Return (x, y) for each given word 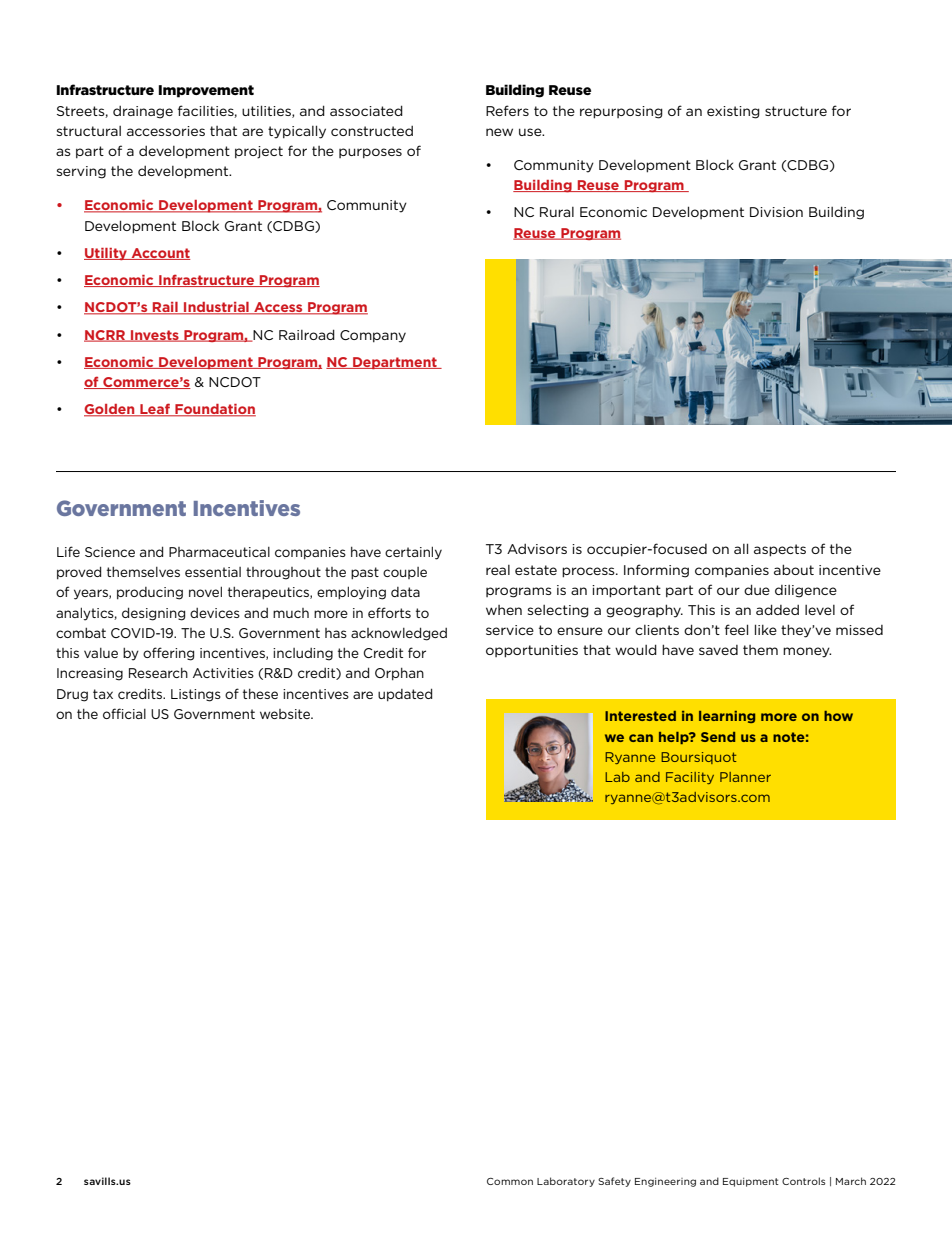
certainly (413, 553)
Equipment (751, 1182)
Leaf (155, 410)
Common (510, 1181)
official (124, 713)
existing (733, 112)
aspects (780, 550)
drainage (143, 112)
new (499, 132)
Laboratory (566, 1182)
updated (405, 695)
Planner (745, 777)
